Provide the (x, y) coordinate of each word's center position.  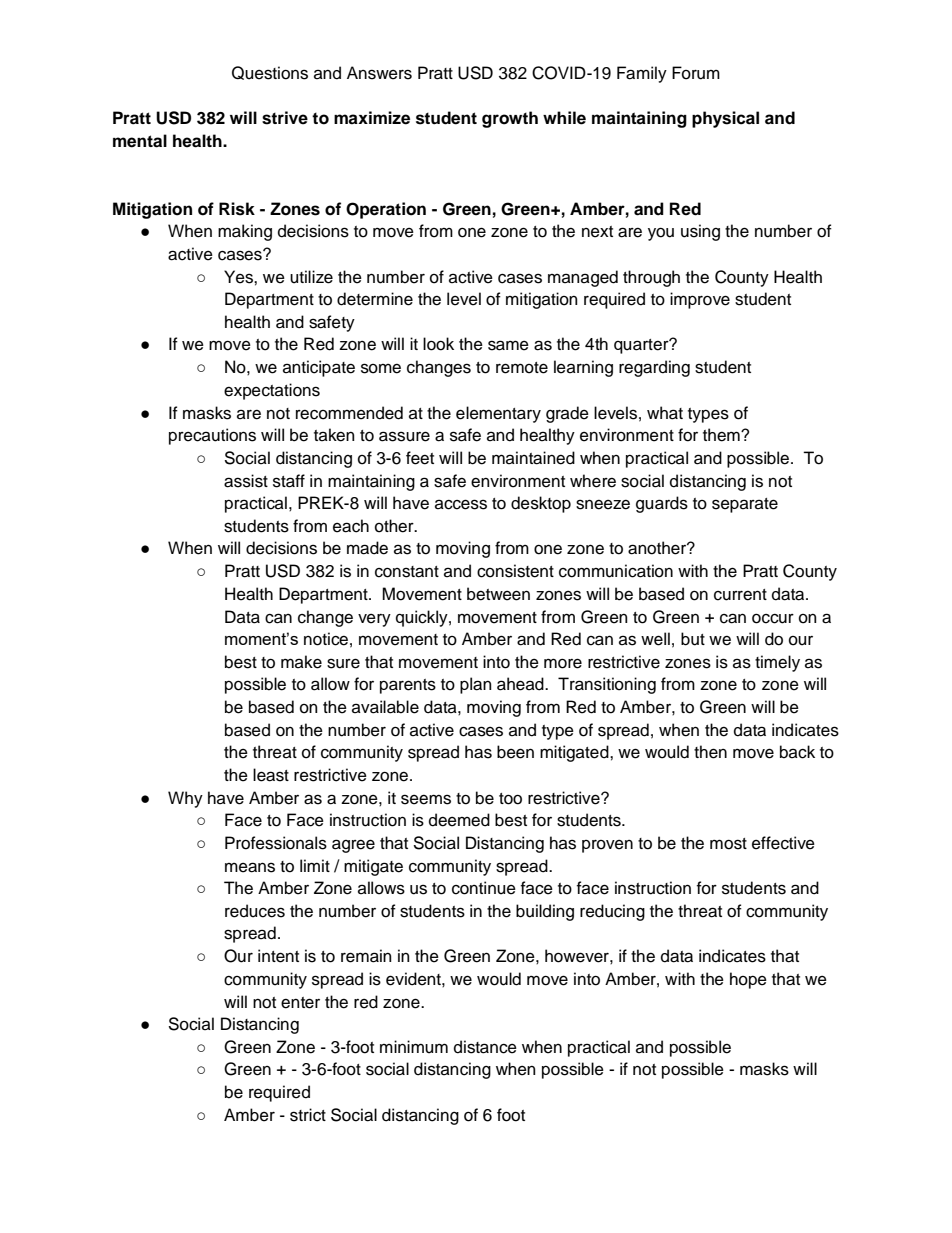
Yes (239, 277)
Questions (270, 73)
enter (300, 1003)
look (438, 344)
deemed (459, 820)
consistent (515, 571)
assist (246, 481)
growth (510, 119)
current (740, 595)
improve (700, 300)
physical (725, 119)
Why (185, 799)
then (710, 752)
